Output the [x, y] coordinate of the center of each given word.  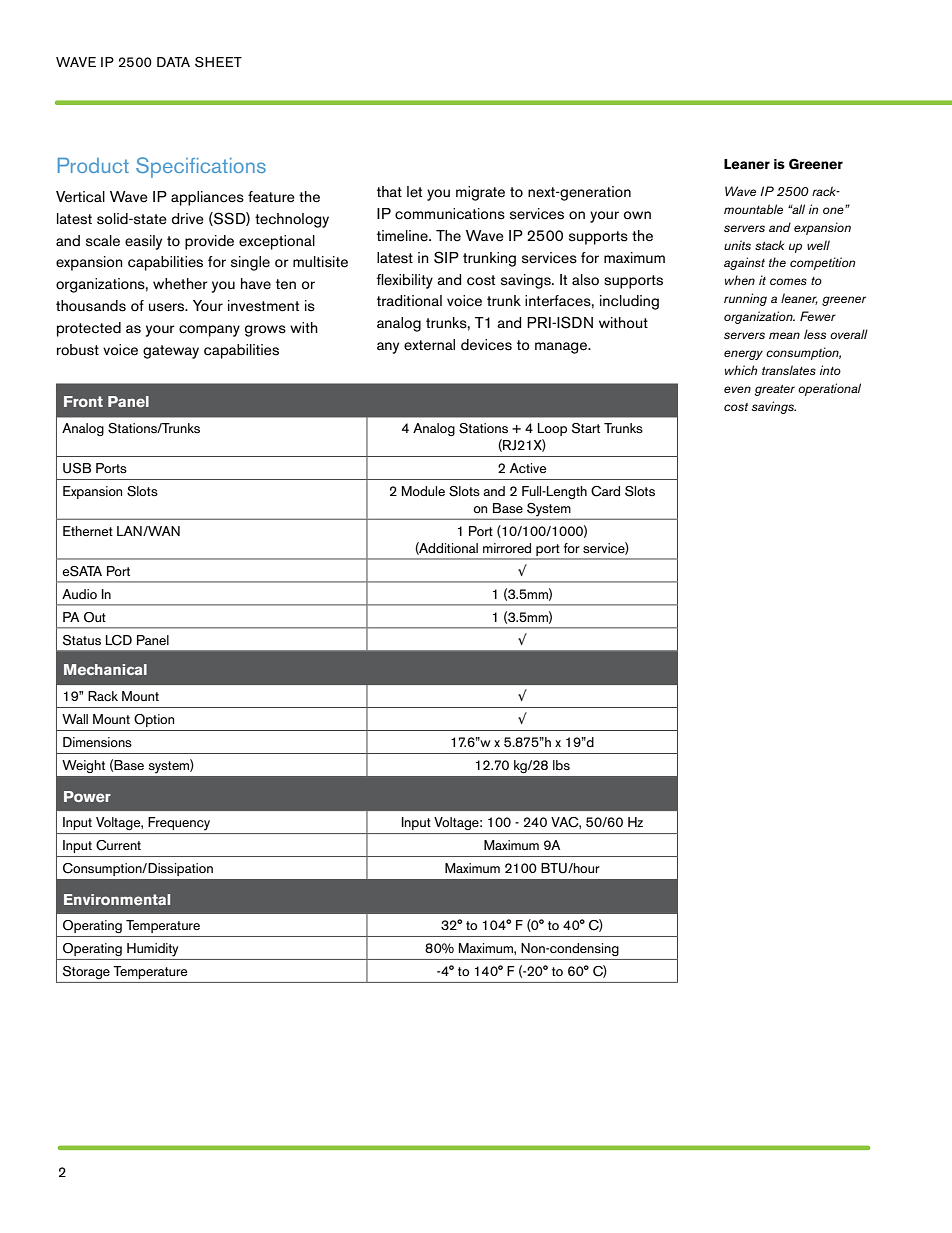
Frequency [179, 823]
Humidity [152, 950]
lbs [561, 765]
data [173, 62]
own [637, 215]
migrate [480, 193]
